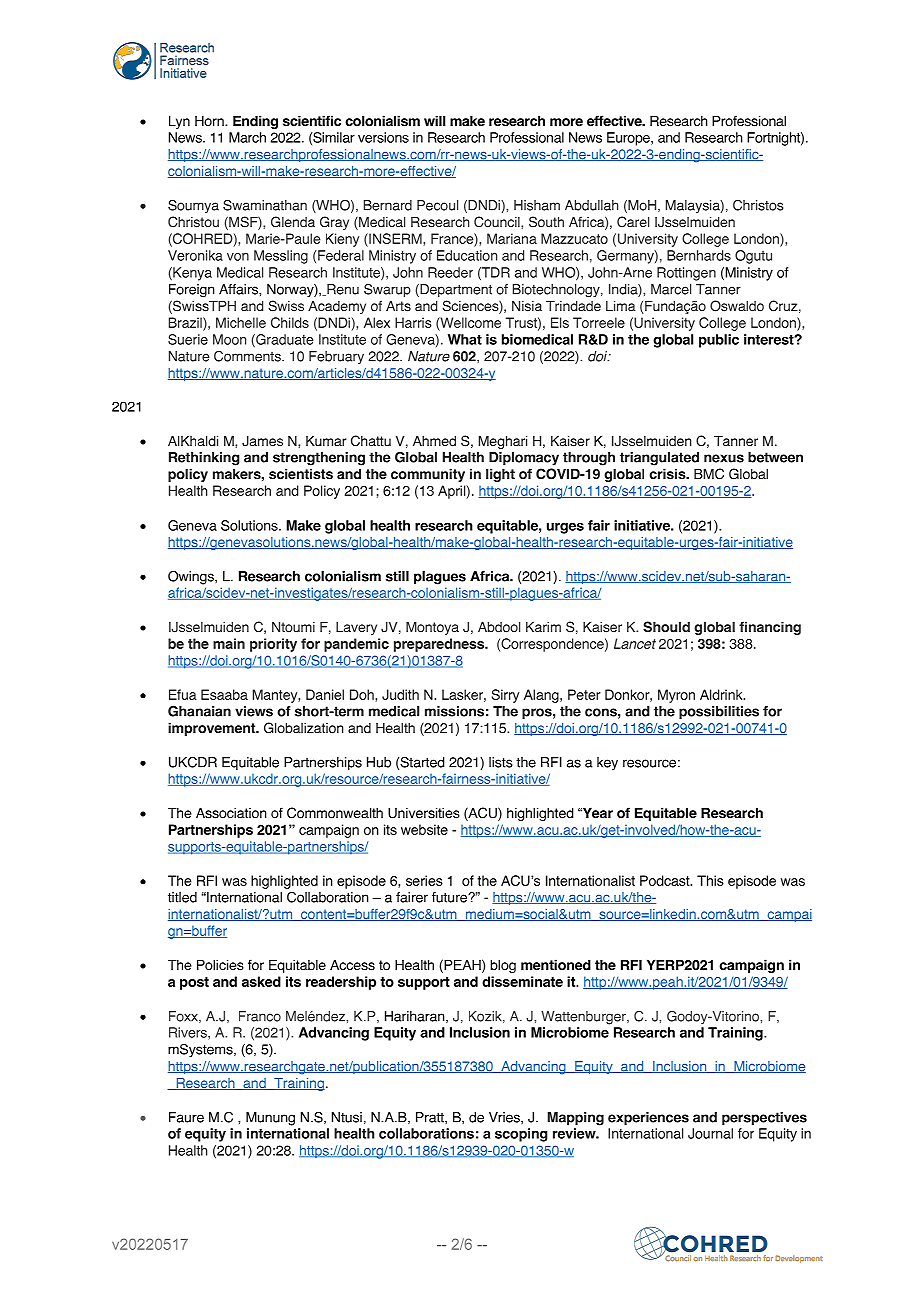 The image size is (924, 1308). What do you see at coordinates (758, 205) in the image?
I see `Christos` at bounding box center [758, 205].
